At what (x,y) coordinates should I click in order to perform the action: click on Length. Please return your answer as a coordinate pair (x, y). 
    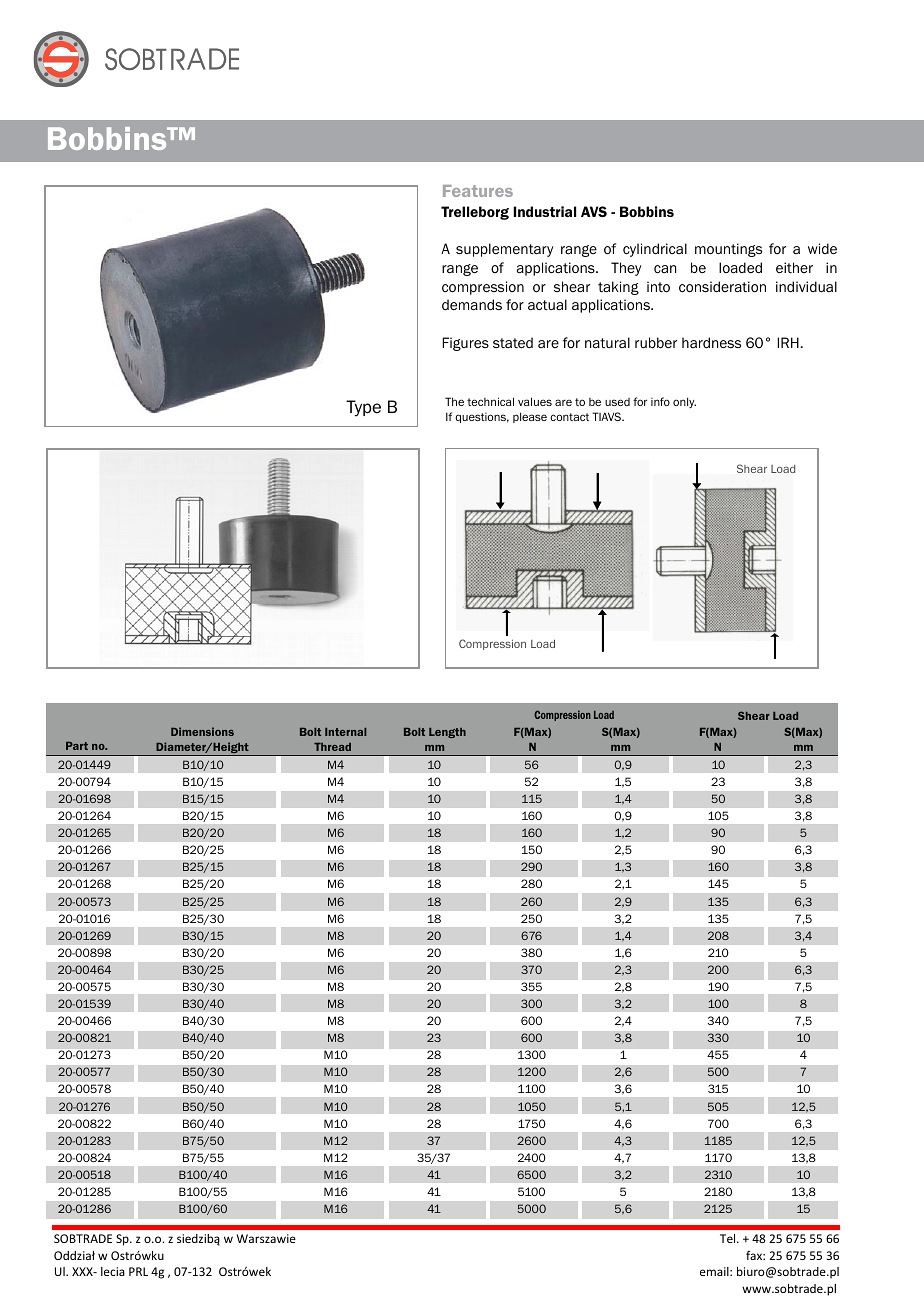
    Looking at the image, I should click on (447, 733).
